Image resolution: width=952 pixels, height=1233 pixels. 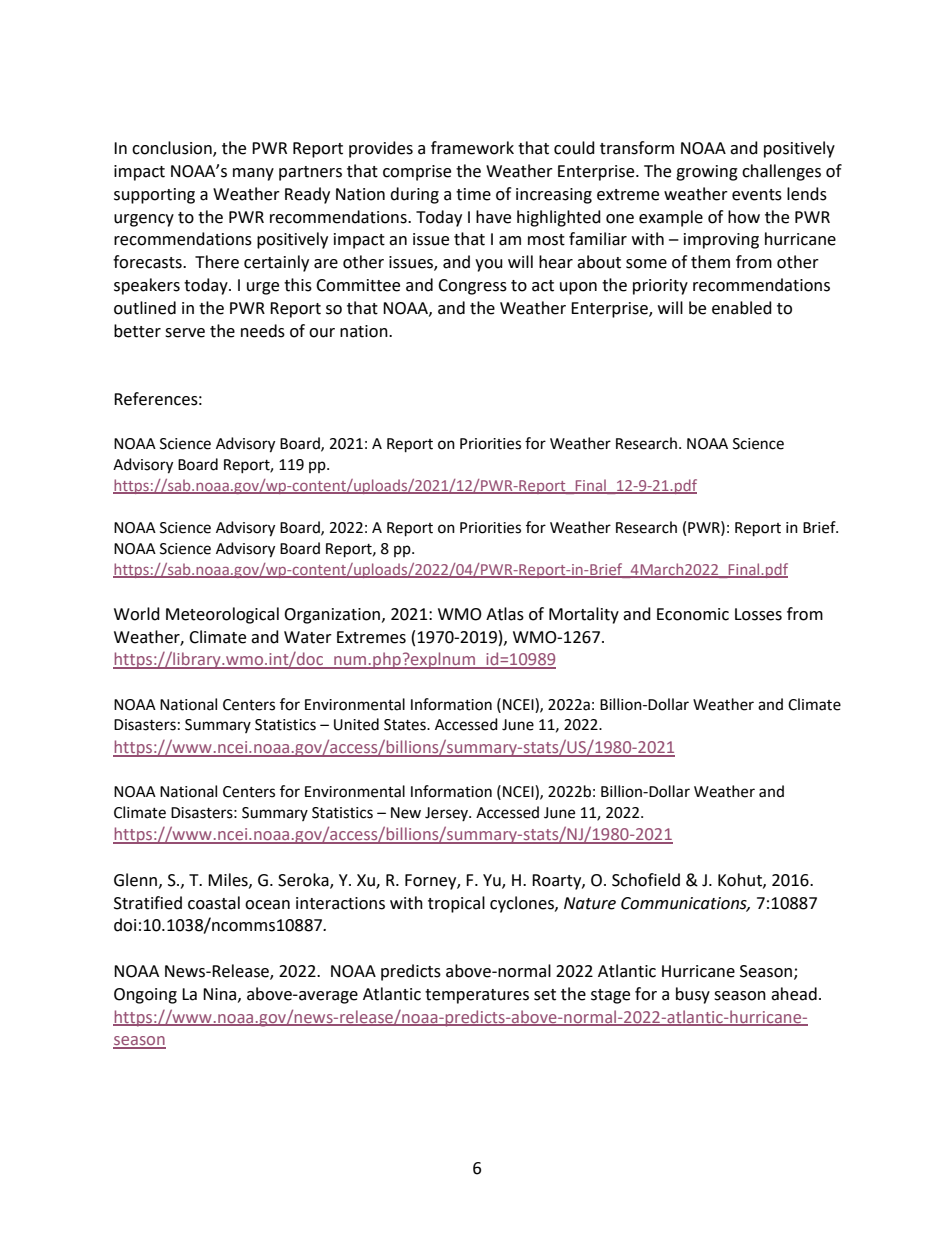 I want to click on temperatures, so click(x=477, y=996).
